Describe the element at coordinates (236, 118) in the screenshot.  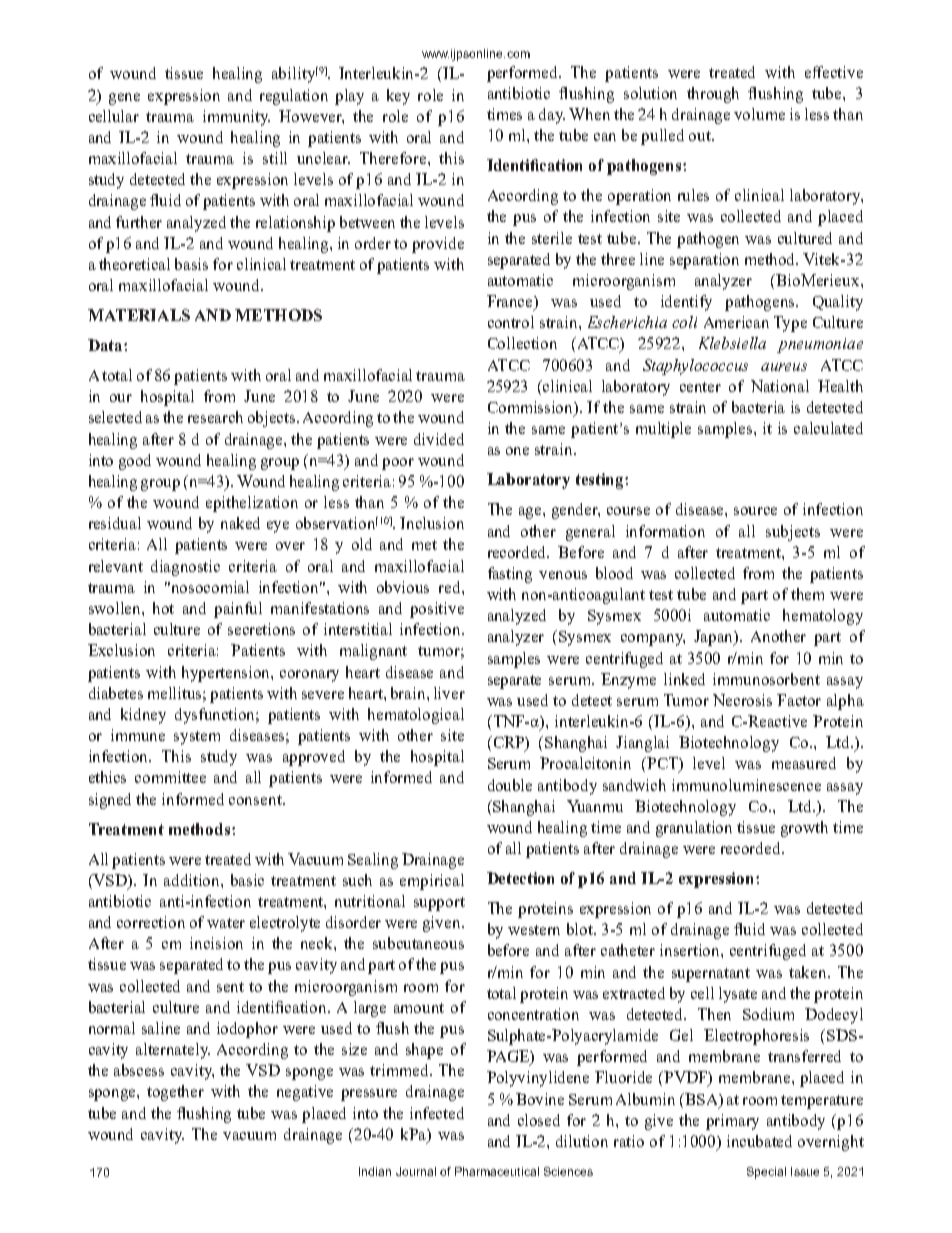
I see `immunity` at that location.
